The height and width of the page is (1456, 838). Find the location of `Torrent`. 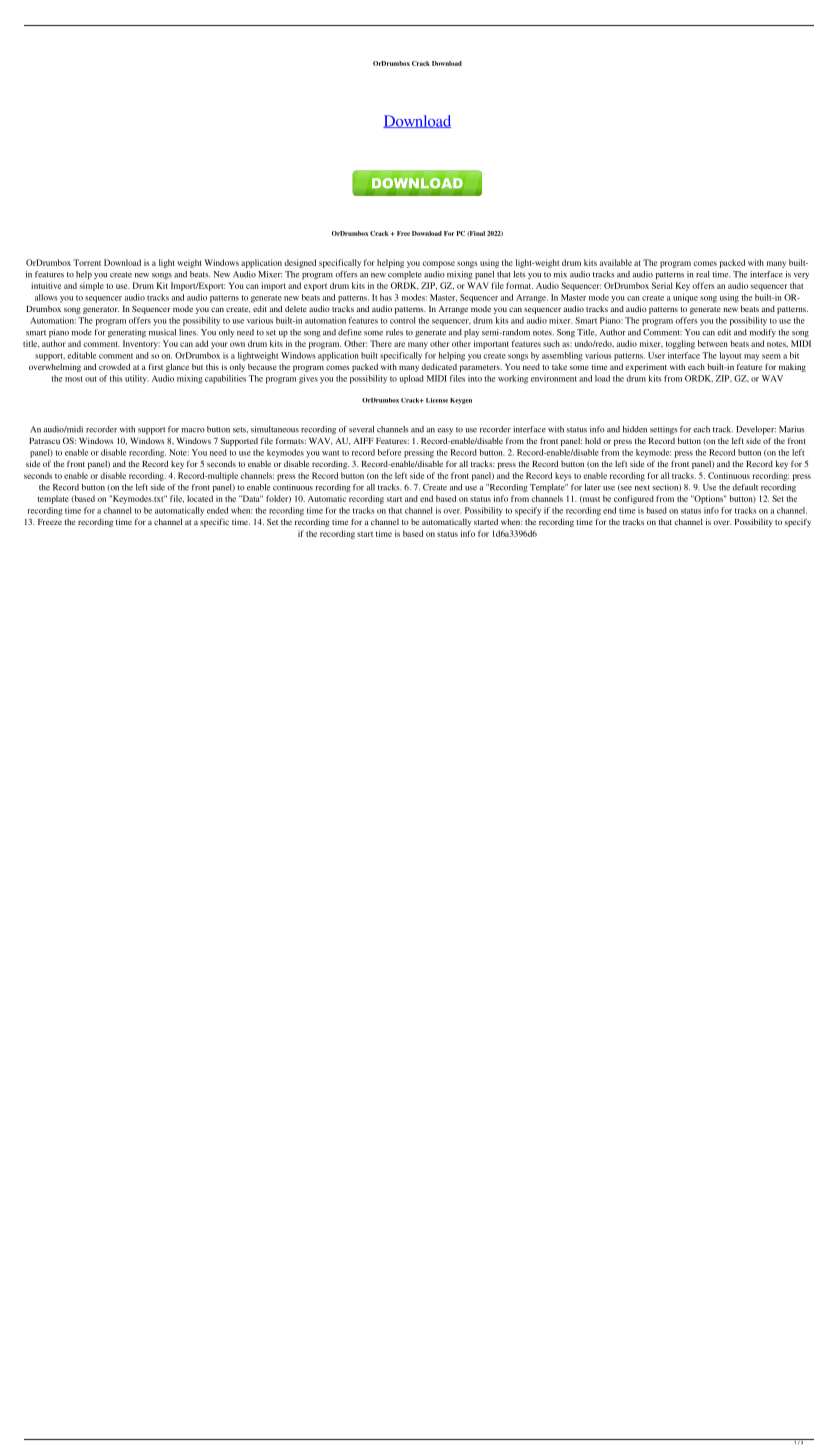

Torrent is located at coordinates (87, 262).
